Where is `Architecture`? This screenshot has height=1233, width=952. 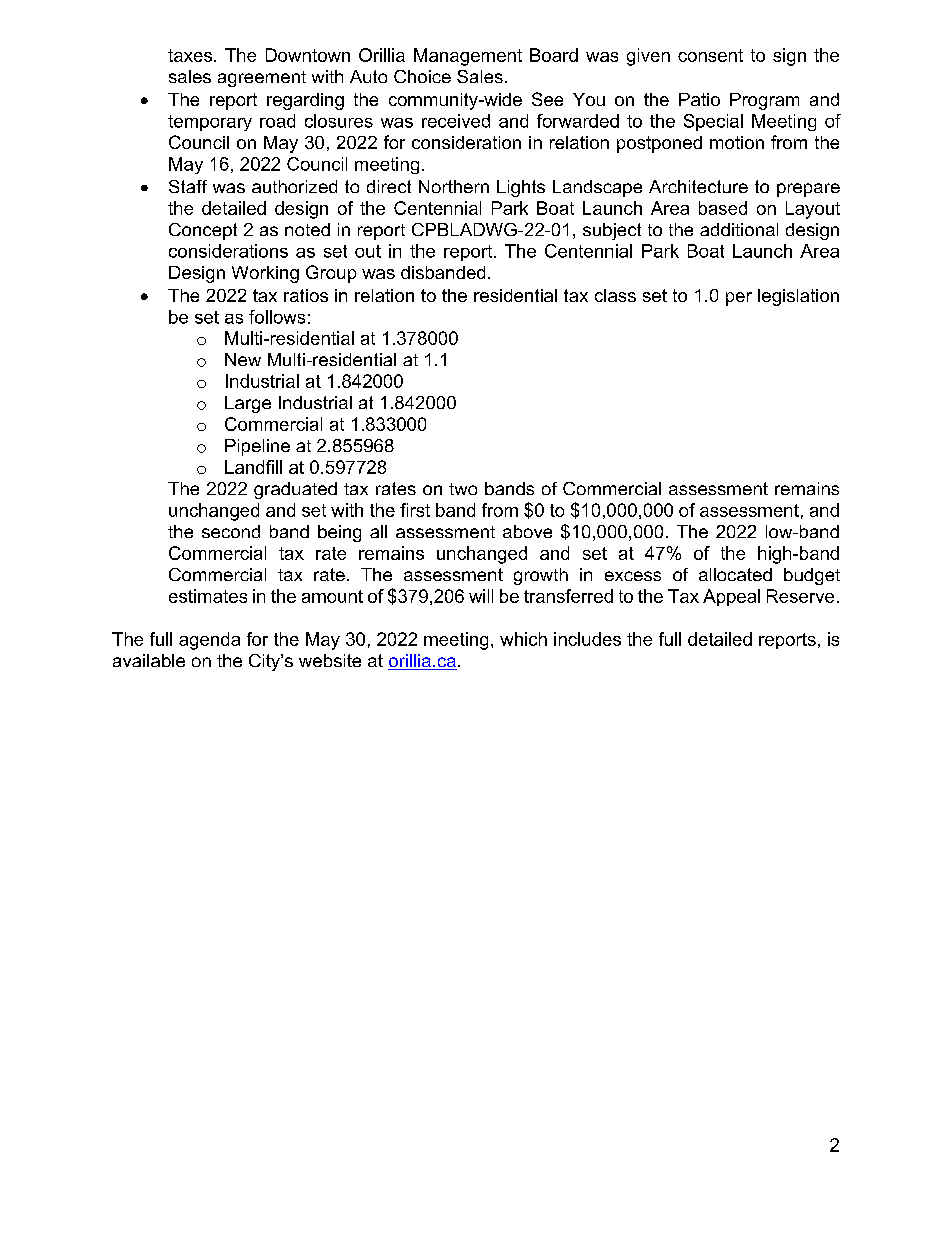
Architecture is located at coordinates (698, 186).
